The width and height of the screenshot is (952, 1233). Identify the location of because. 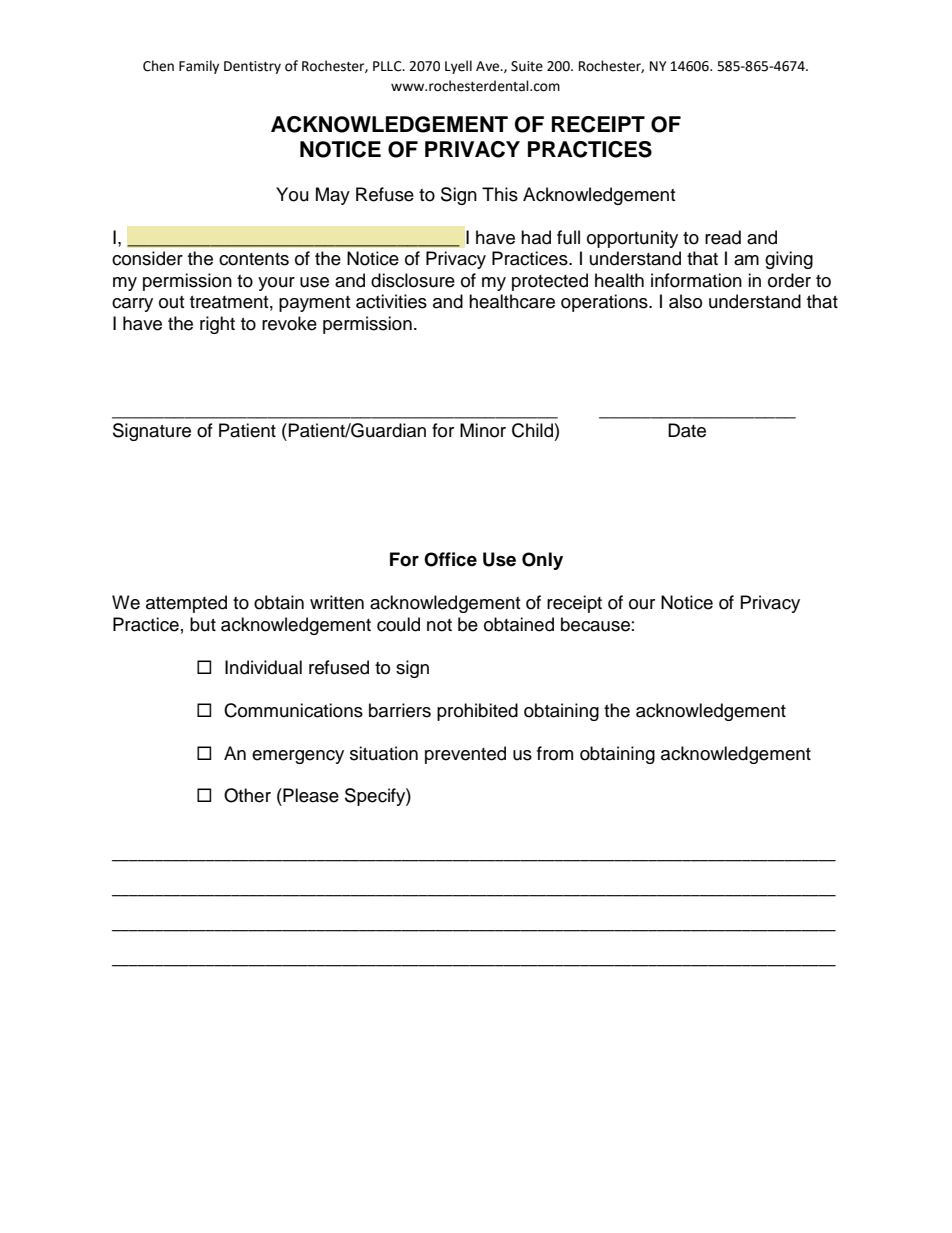
(595, 624).
